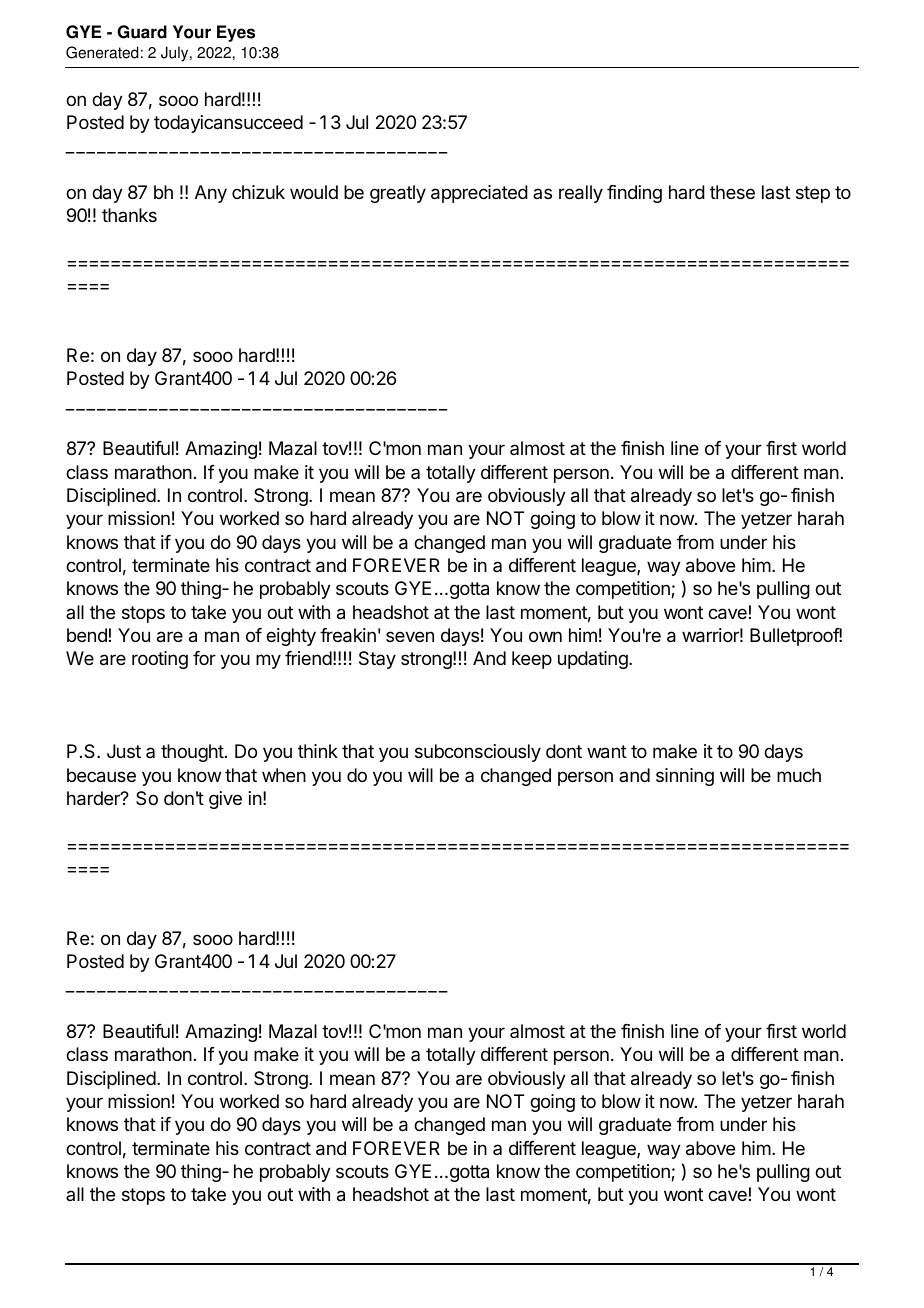 The image size is (924, 1308). Describe the element at coordinates (87, 635) in the screenshot. I see `bend` at that location.
